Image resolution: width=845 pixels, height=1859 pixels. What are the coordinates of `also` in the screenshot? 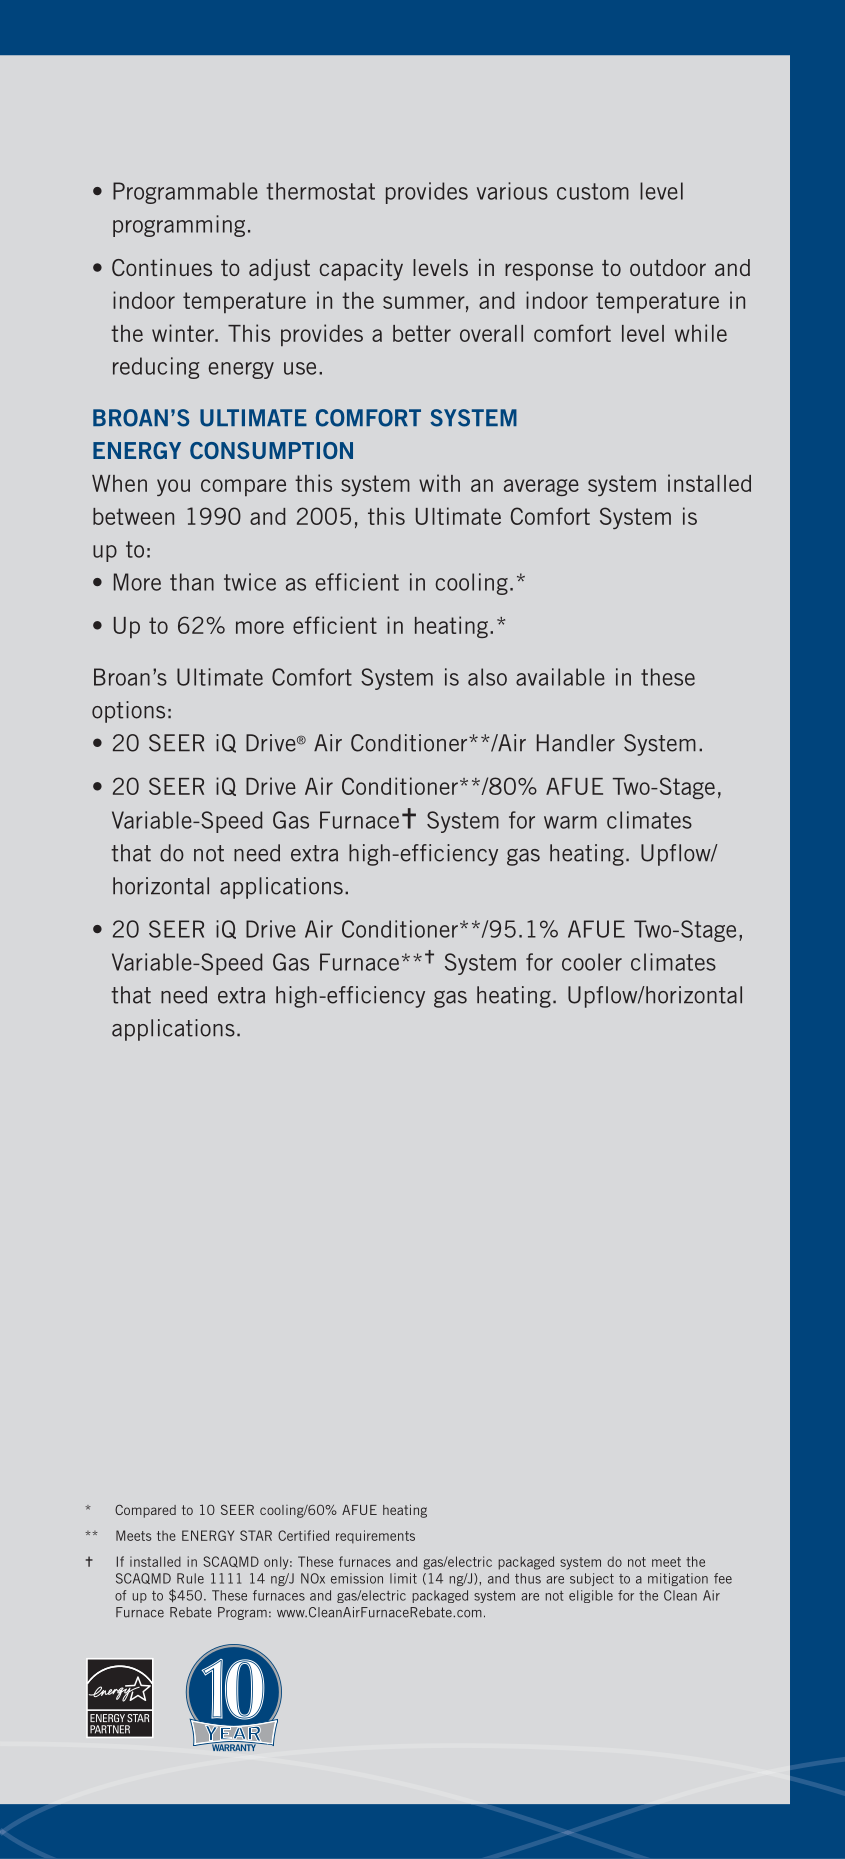 It's located at (487, 677).
